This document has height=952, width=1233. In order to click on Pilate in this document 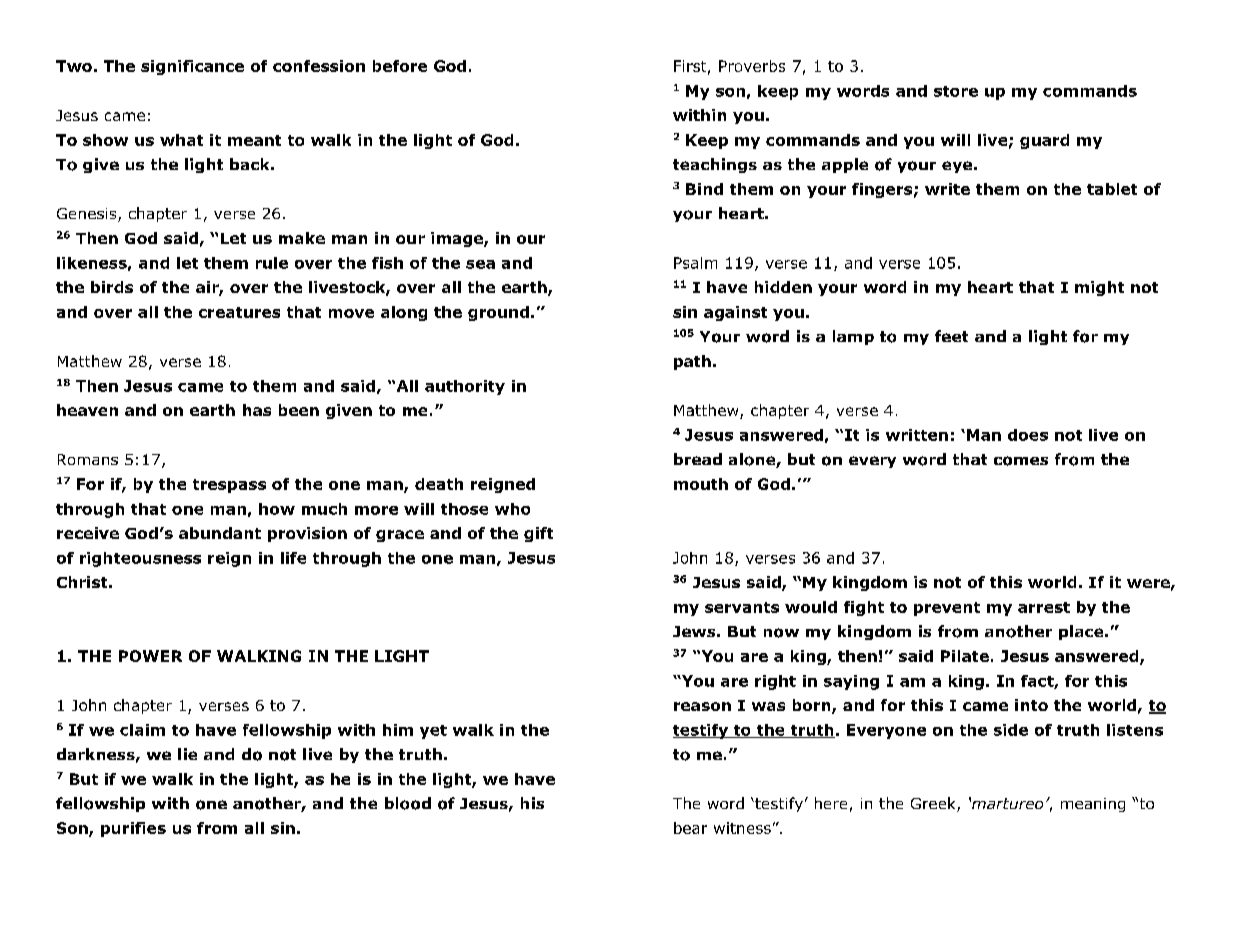, I will do `click(965, 656)`.
